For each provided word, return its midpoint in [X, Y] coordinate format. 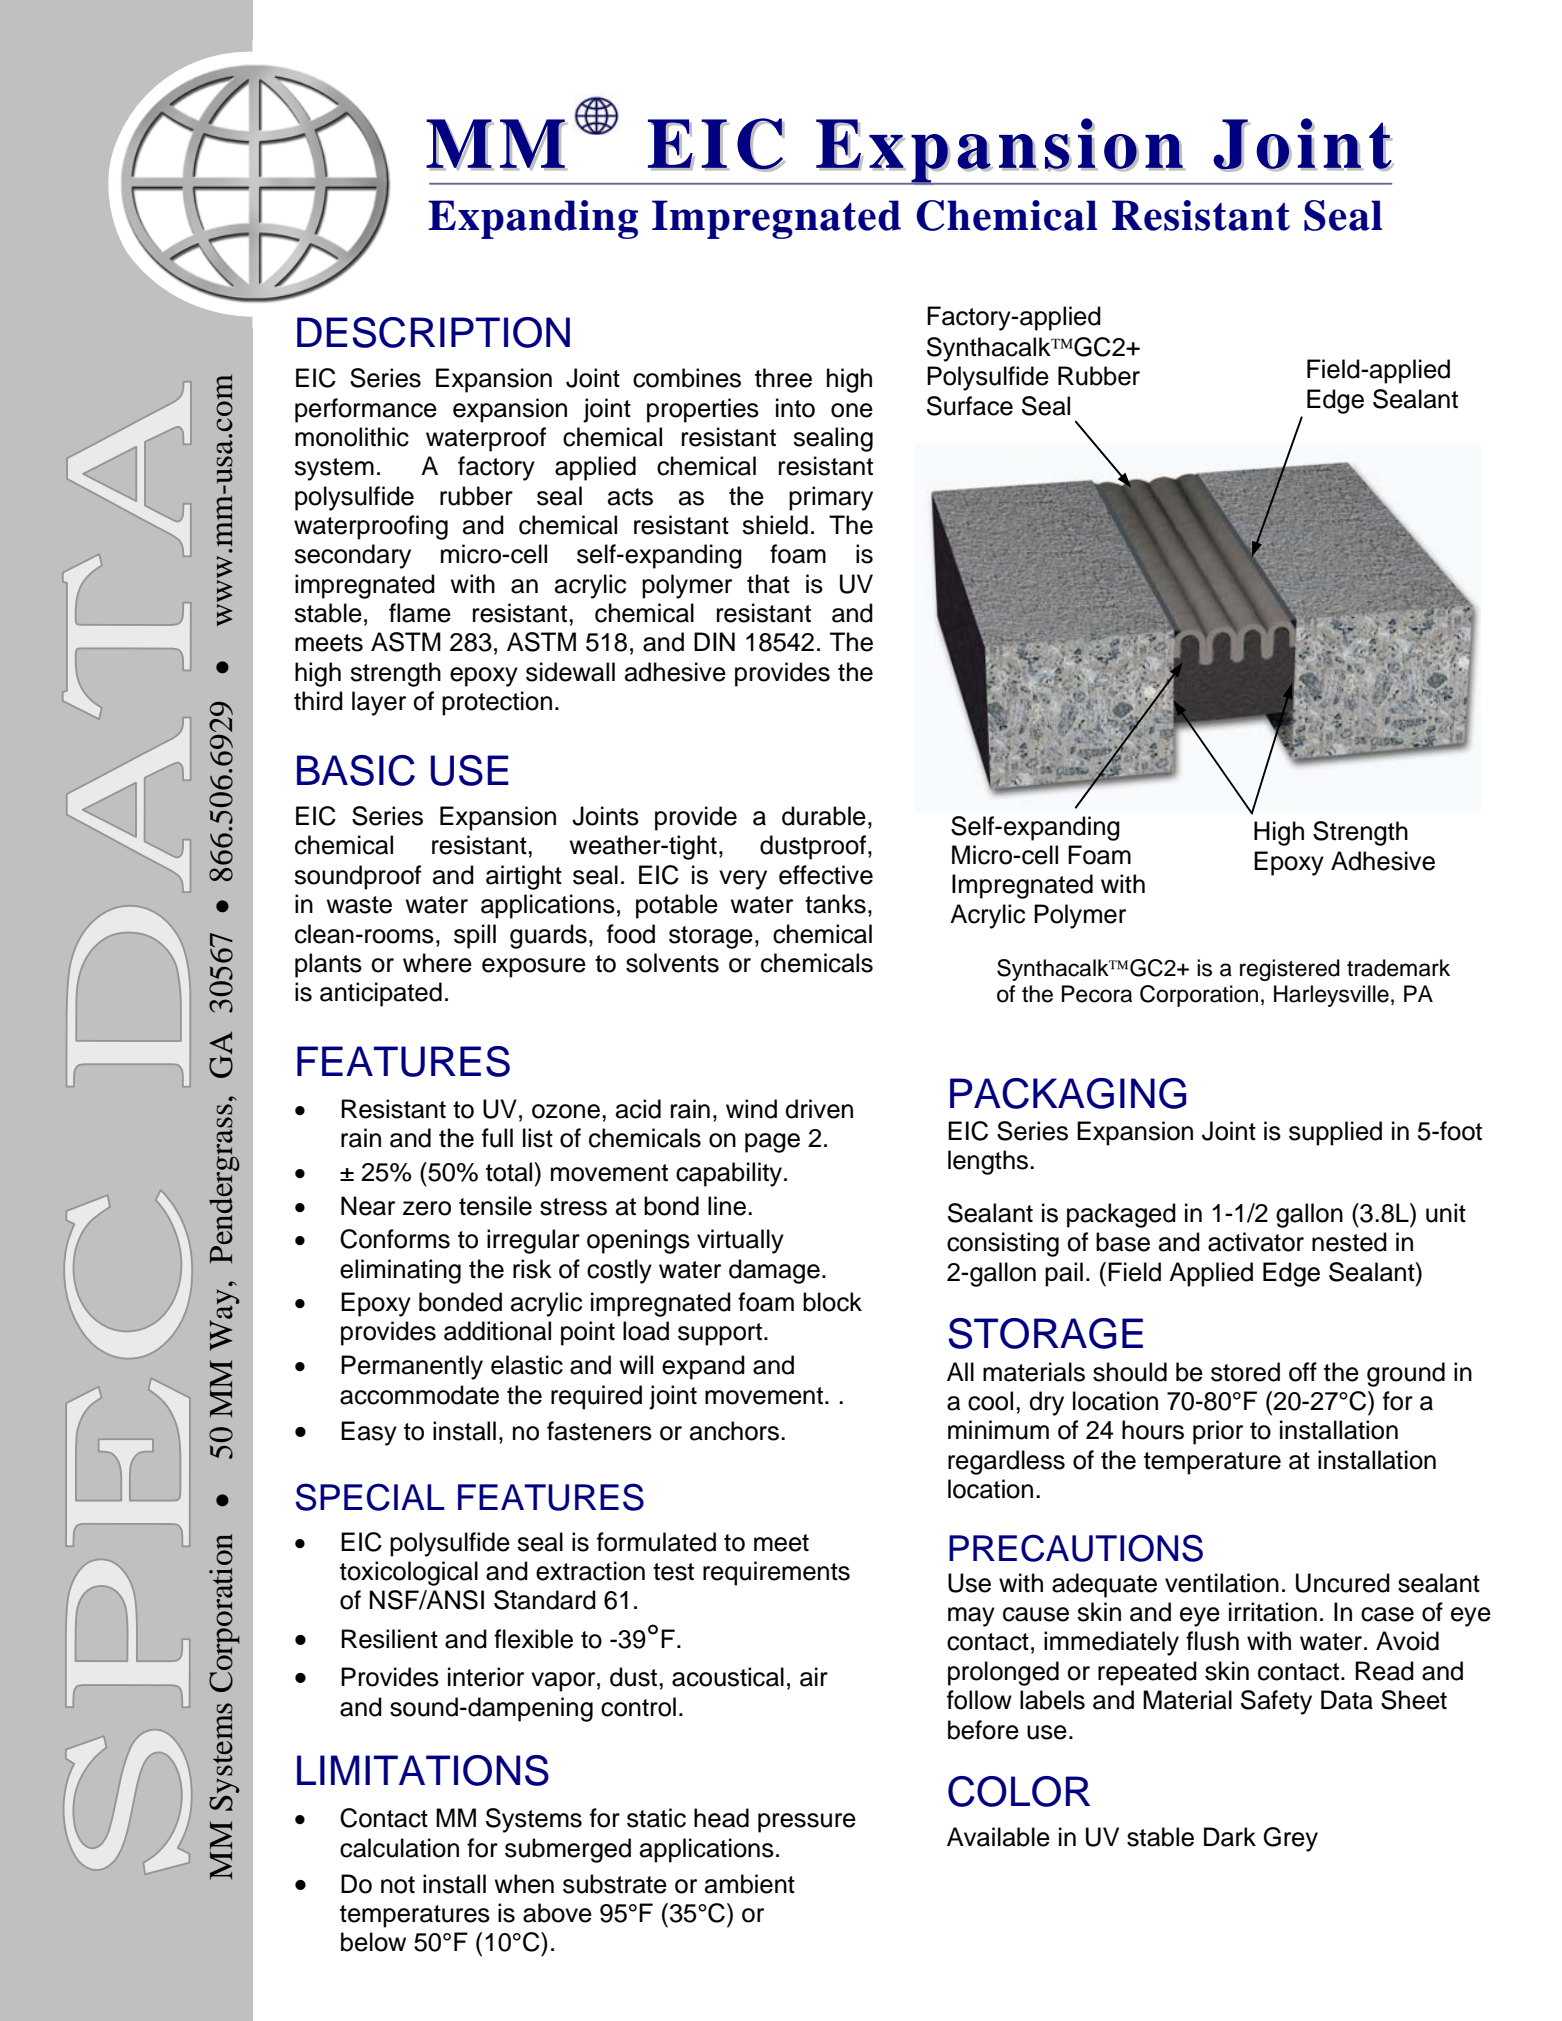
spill [475, 936]
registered [1290, 970]
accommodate [419, 1395]
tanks [835, 904]
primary [831, 498]
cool [990, 1401]
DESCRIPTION [433, 332]
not [398, 1885]
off [1303, 1372]
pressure [807, 1823]
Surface [970, 406]
